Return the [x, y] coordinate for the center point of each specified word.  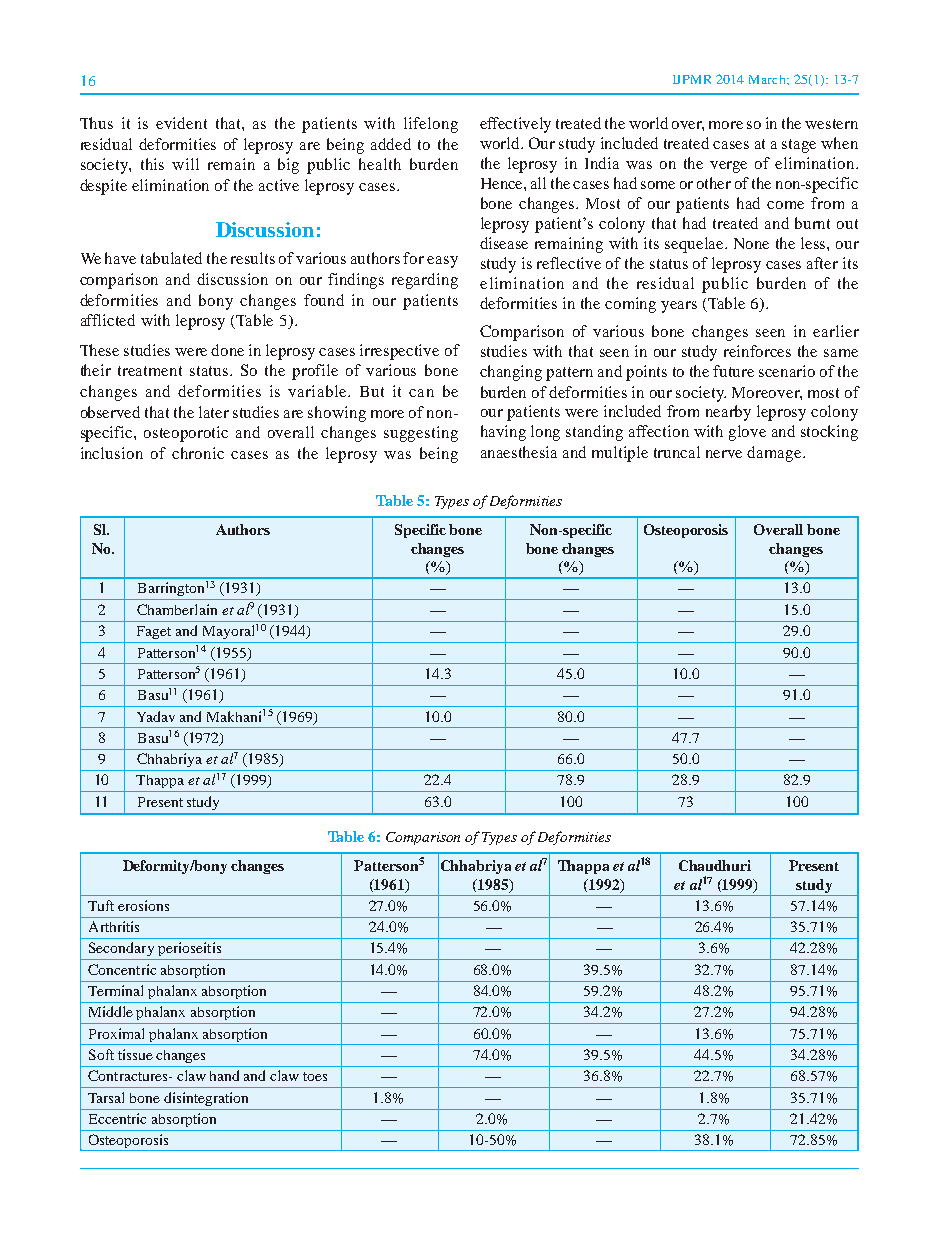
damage [775, 454]
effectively [515, 125]
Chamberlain [177, 609]
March [768, 79]
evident [181, 123]
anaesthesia [519, 452]
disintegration [206, 1099]
